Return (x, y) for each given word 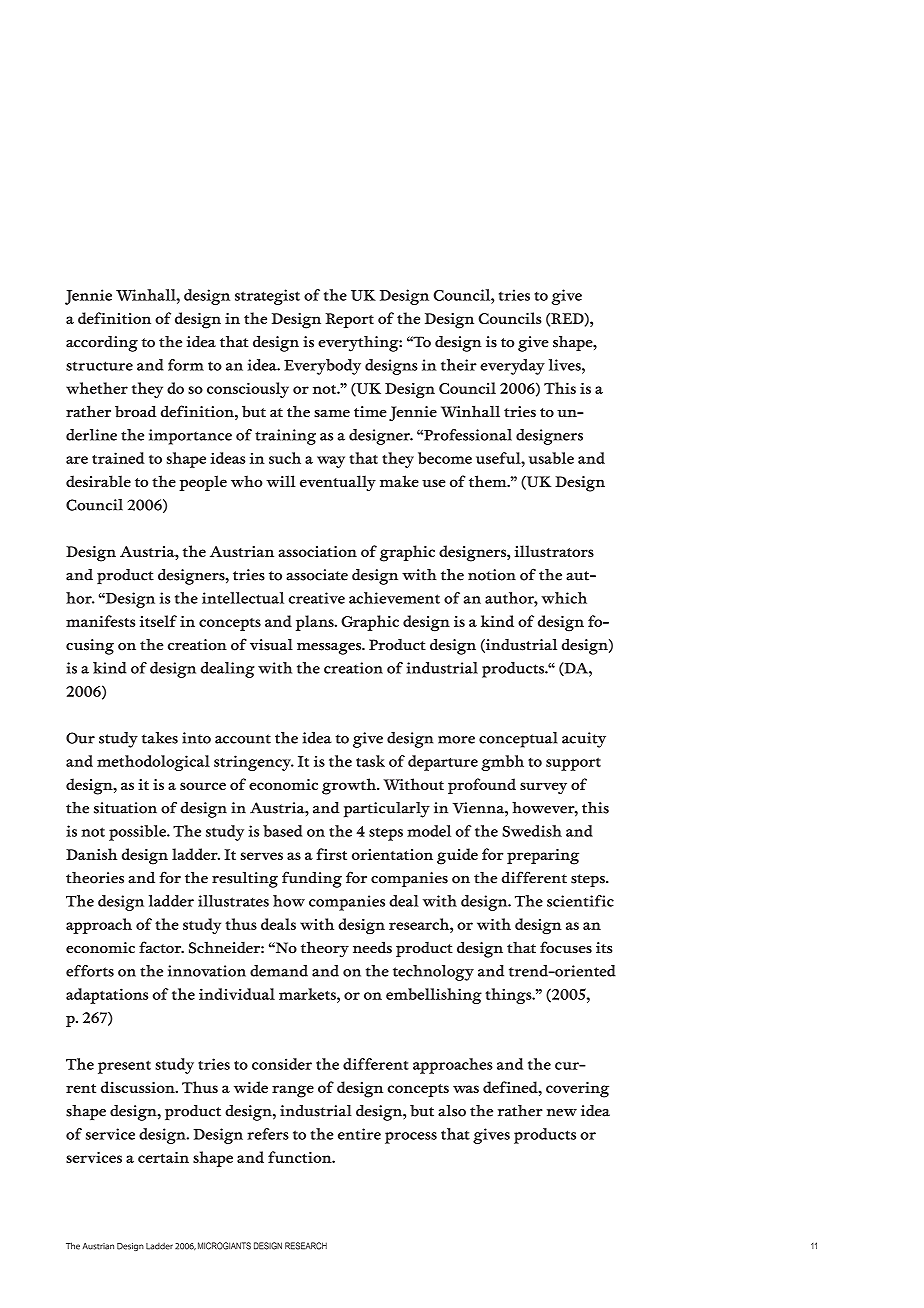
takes (160, 738)
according (102, 344)
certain (163, 1157)
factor (161, 947)
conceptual (518, 740)
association (317, 551)
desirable (98, 481)
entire (359, 1134)
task (370, 761)
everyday (512, 367)
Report (349, 320)
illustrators (554, 551)
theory (325, 949)
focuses (566, 947)
